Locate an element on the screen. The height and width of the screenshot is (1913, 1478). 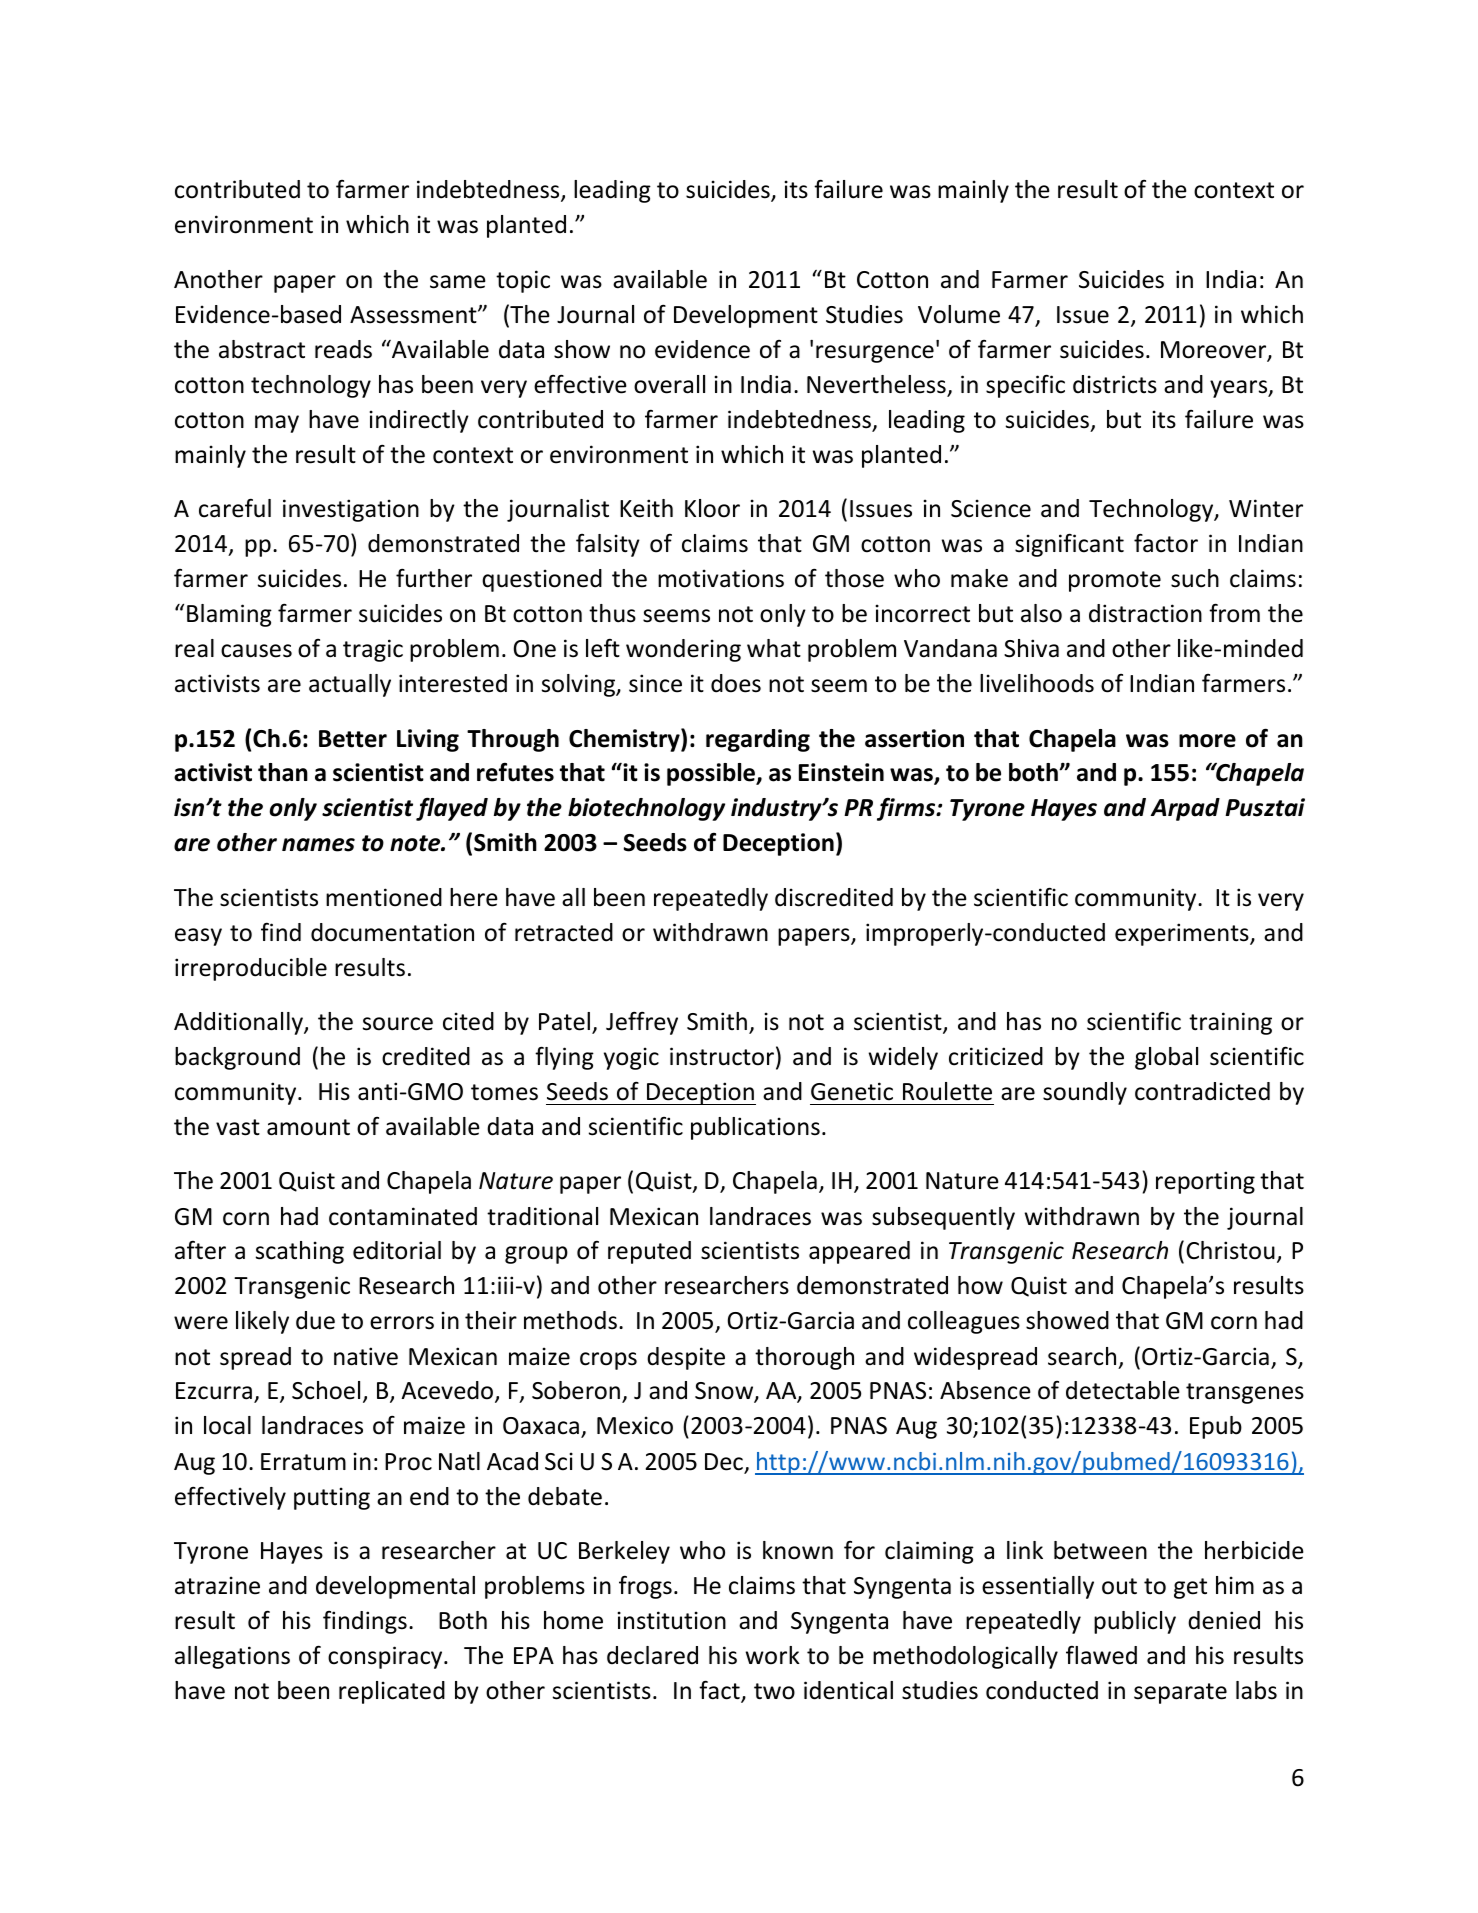
flawed is located at coordinates (1101, 1655).
